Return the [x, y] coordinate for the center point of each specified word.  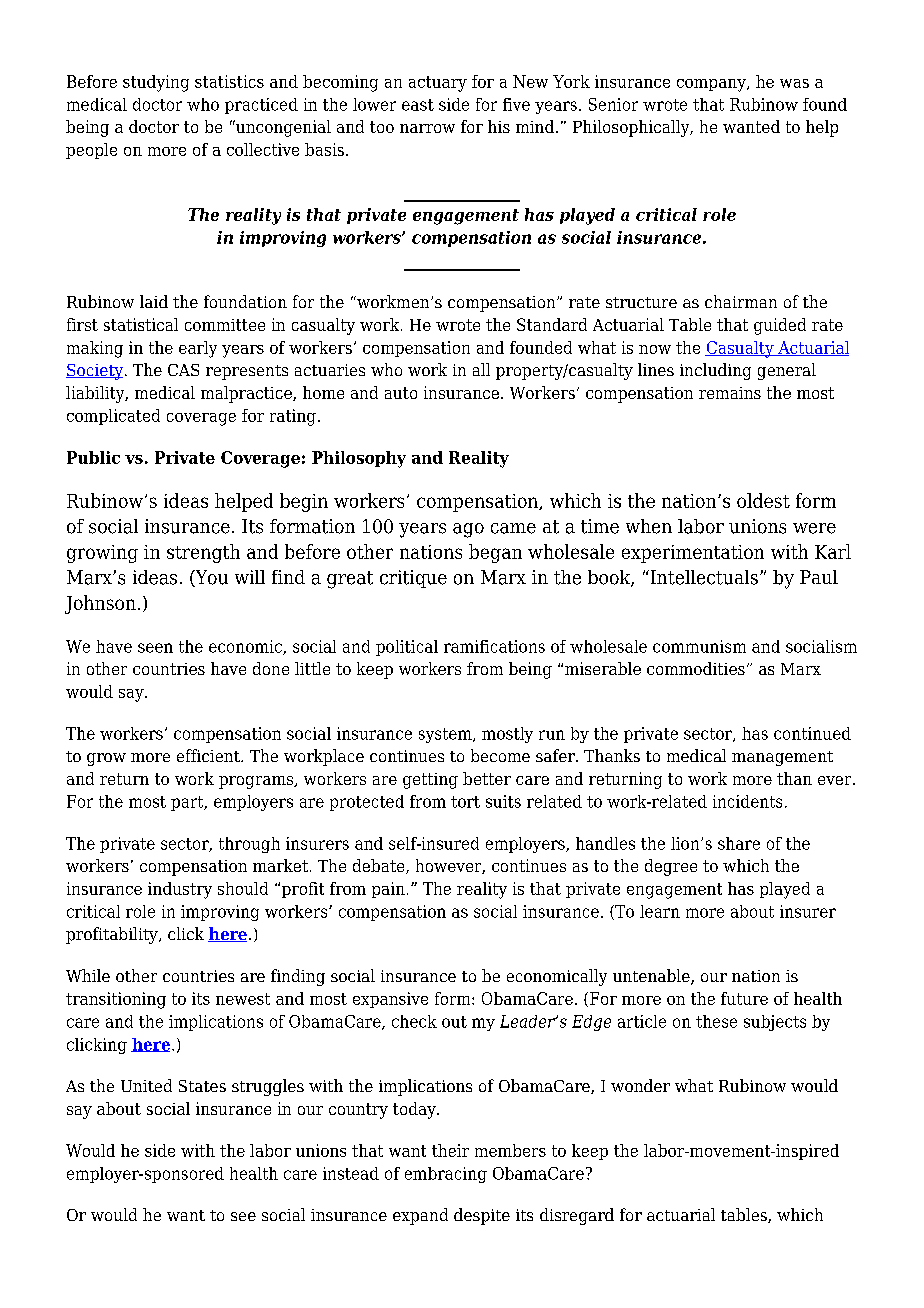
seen [155, 648]
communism [699, 646]
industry [180, 890]
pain [388, 890]
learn [660, 911]
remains [730, 393]
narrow [427, 128]
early [198, 349]
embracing [446, 1175]
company [712, 85]
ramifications [494, 646]
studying [156, 83]
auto [401, 393]
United [146, 1085]
